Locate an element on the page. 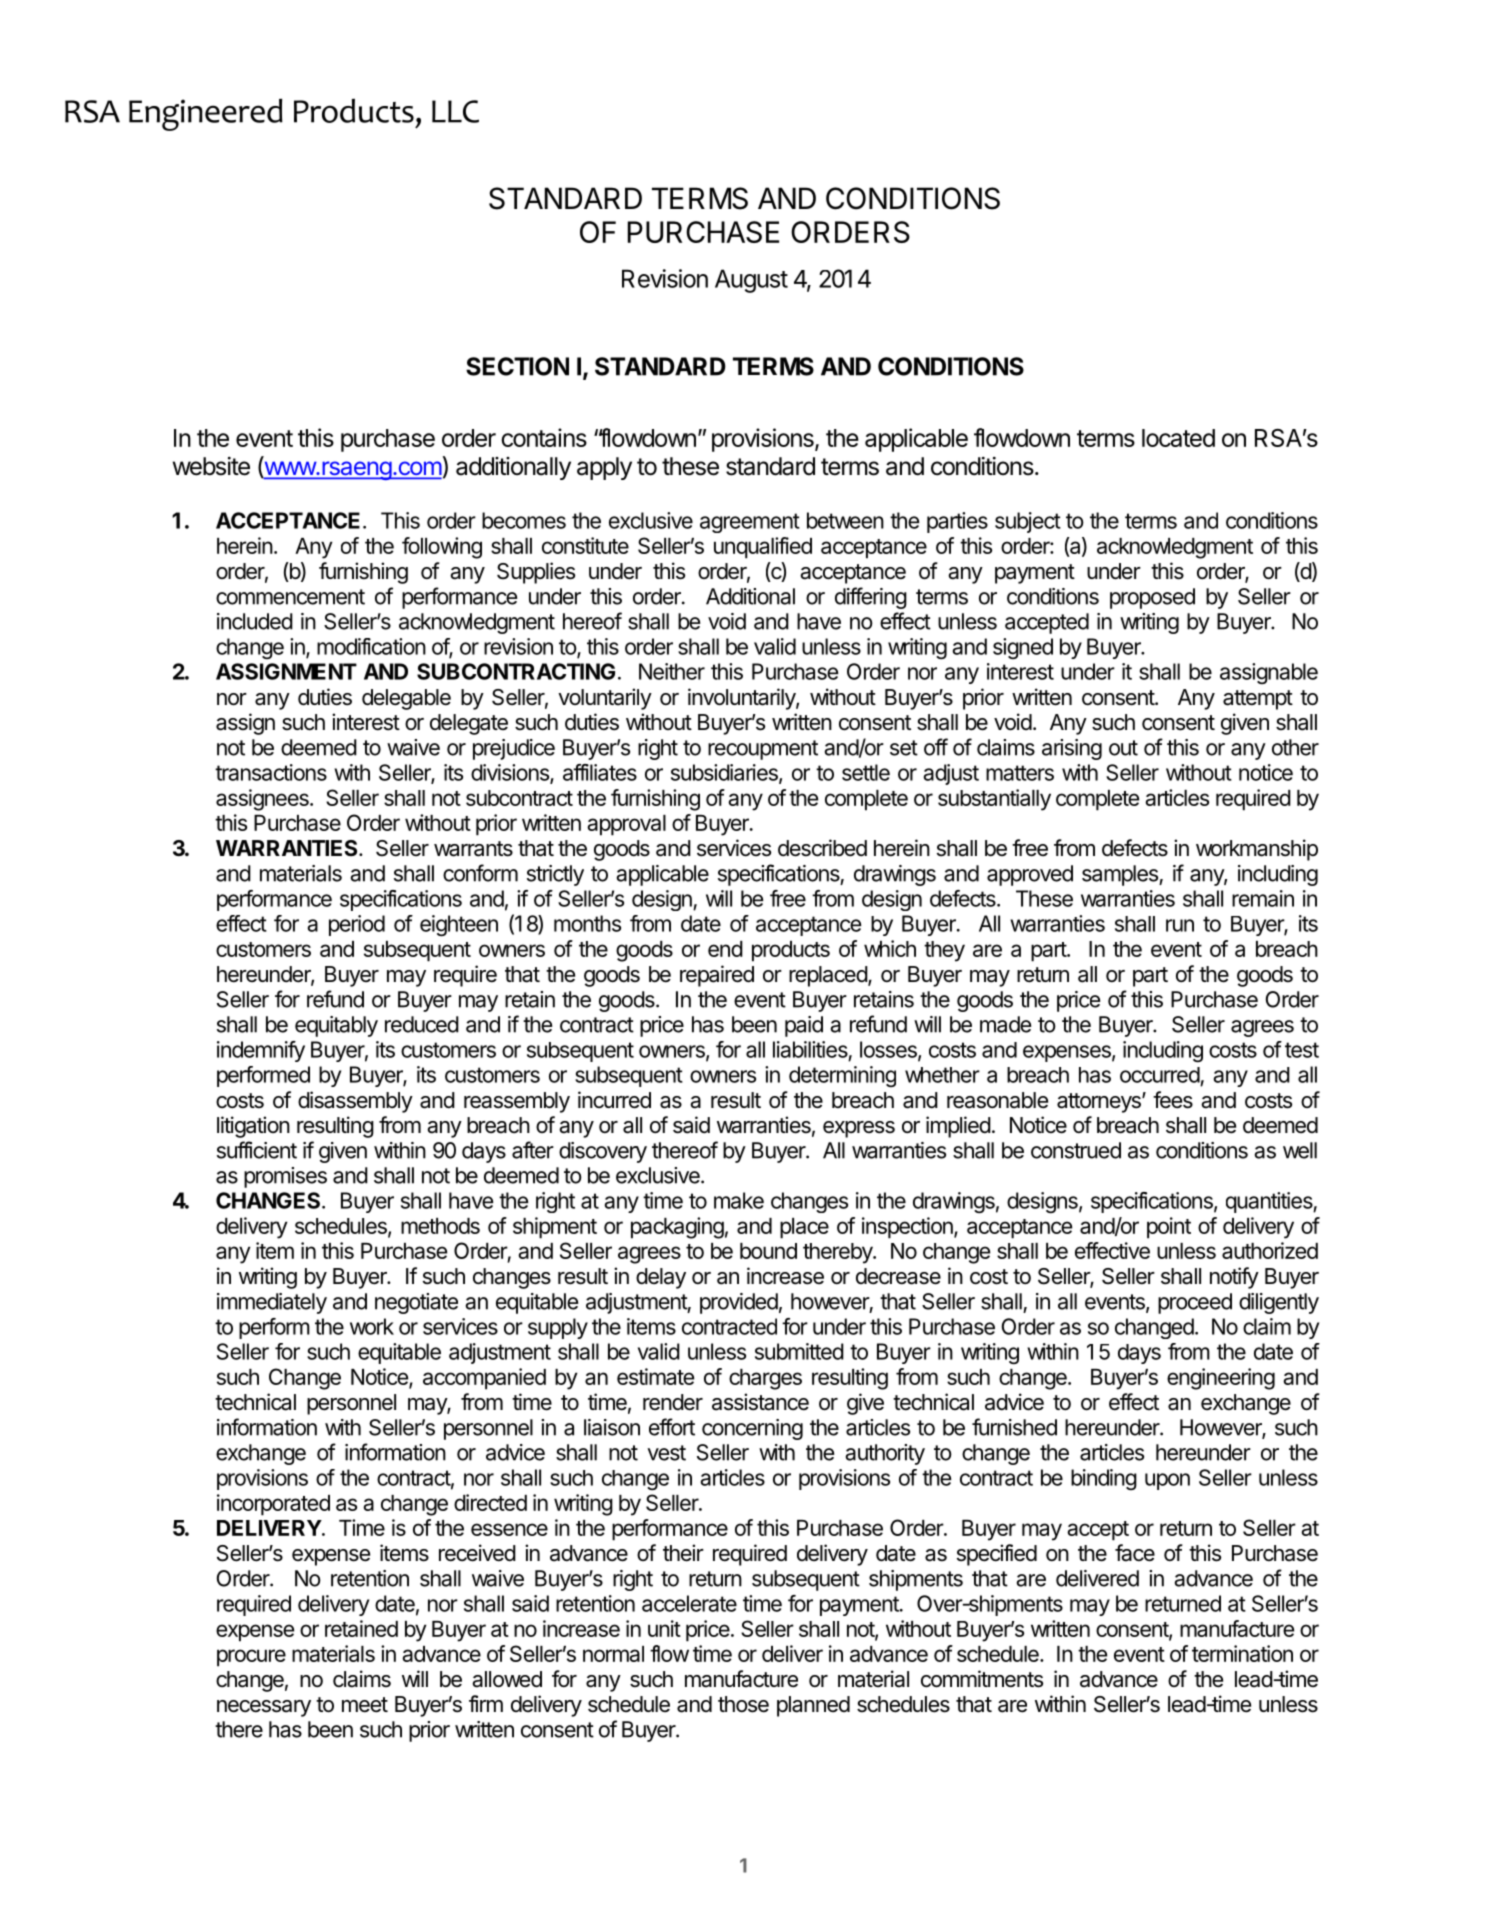  promises is located at coordinates (285, 1177).
